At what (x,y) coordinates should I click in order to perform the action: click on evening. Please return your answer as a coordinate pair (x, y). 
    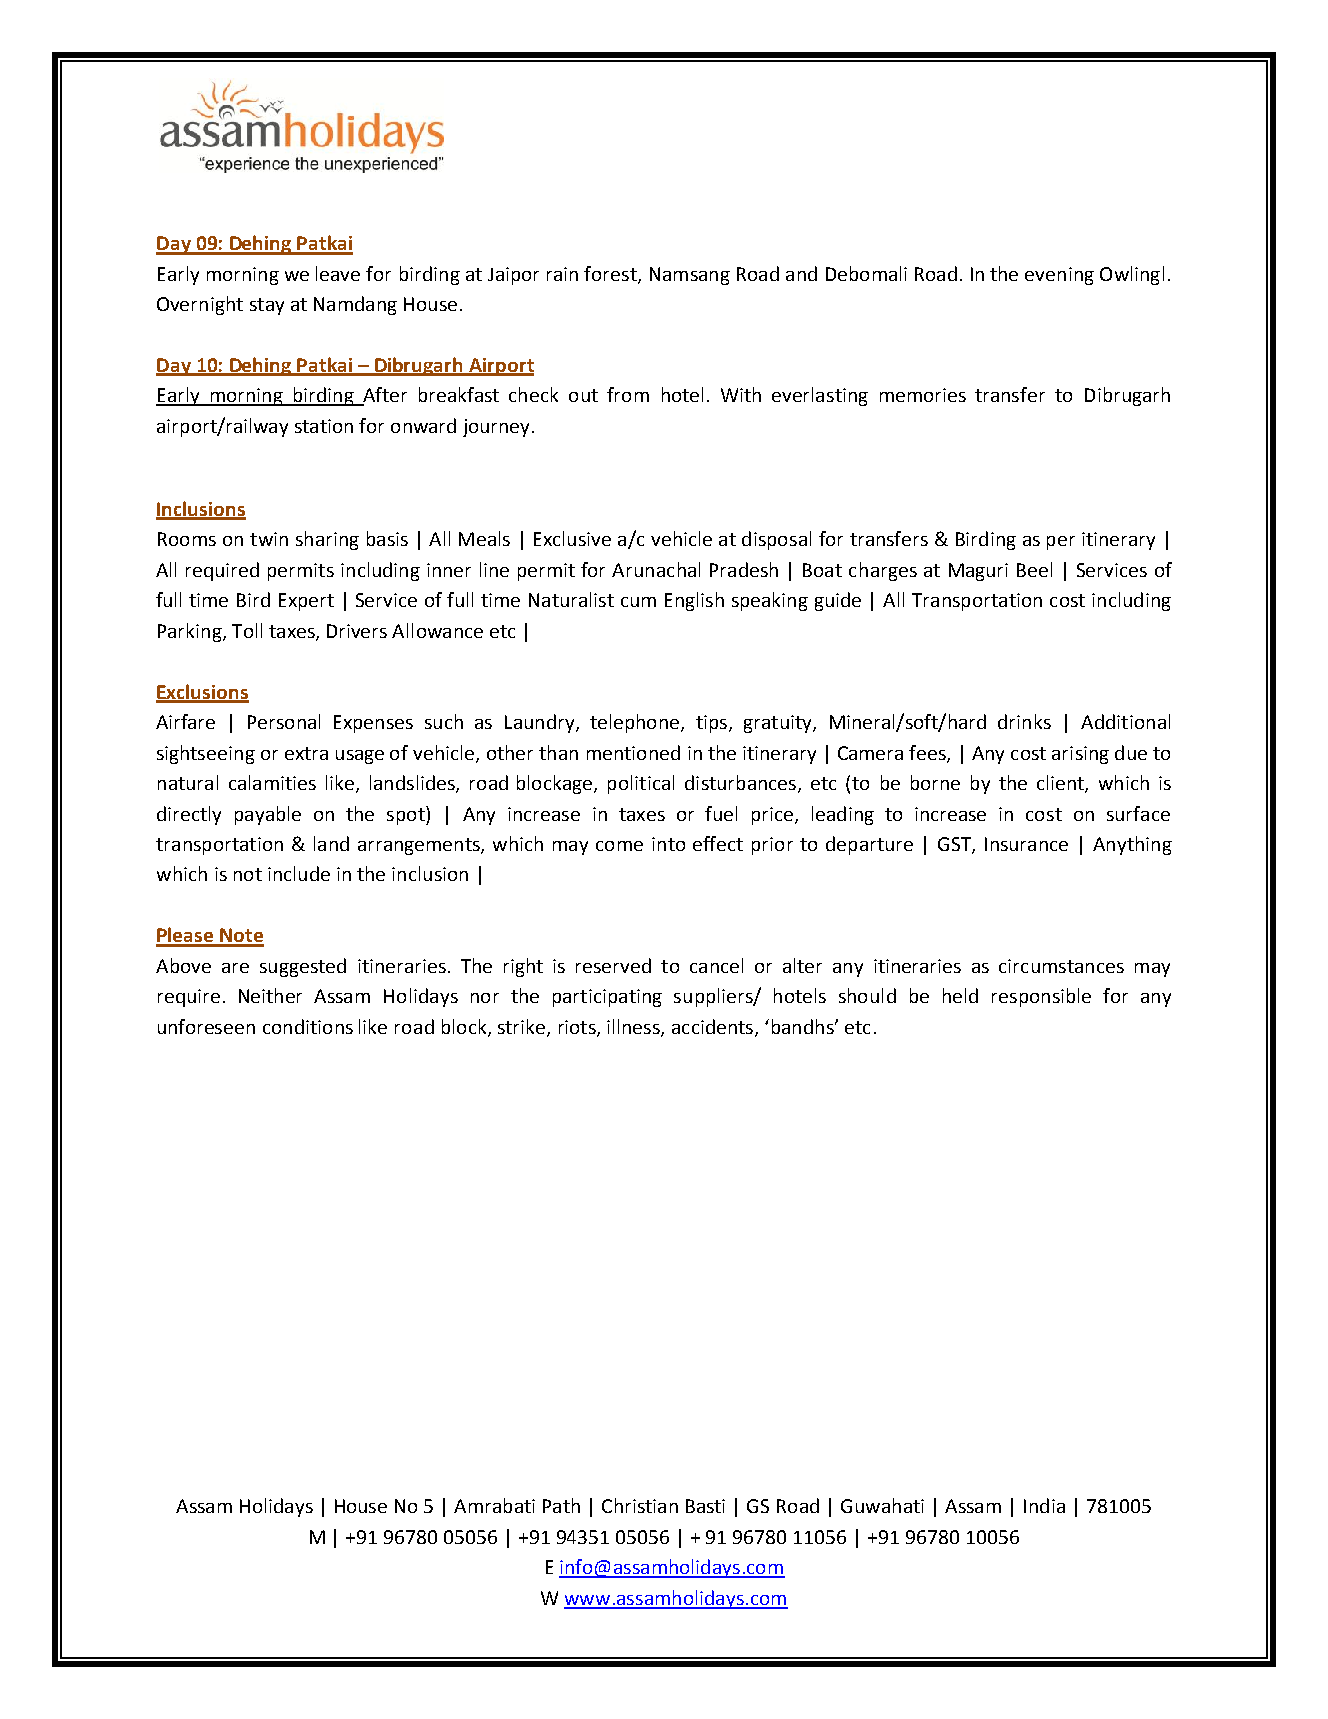
    Looking at the image, I should click on (1059, 276).
